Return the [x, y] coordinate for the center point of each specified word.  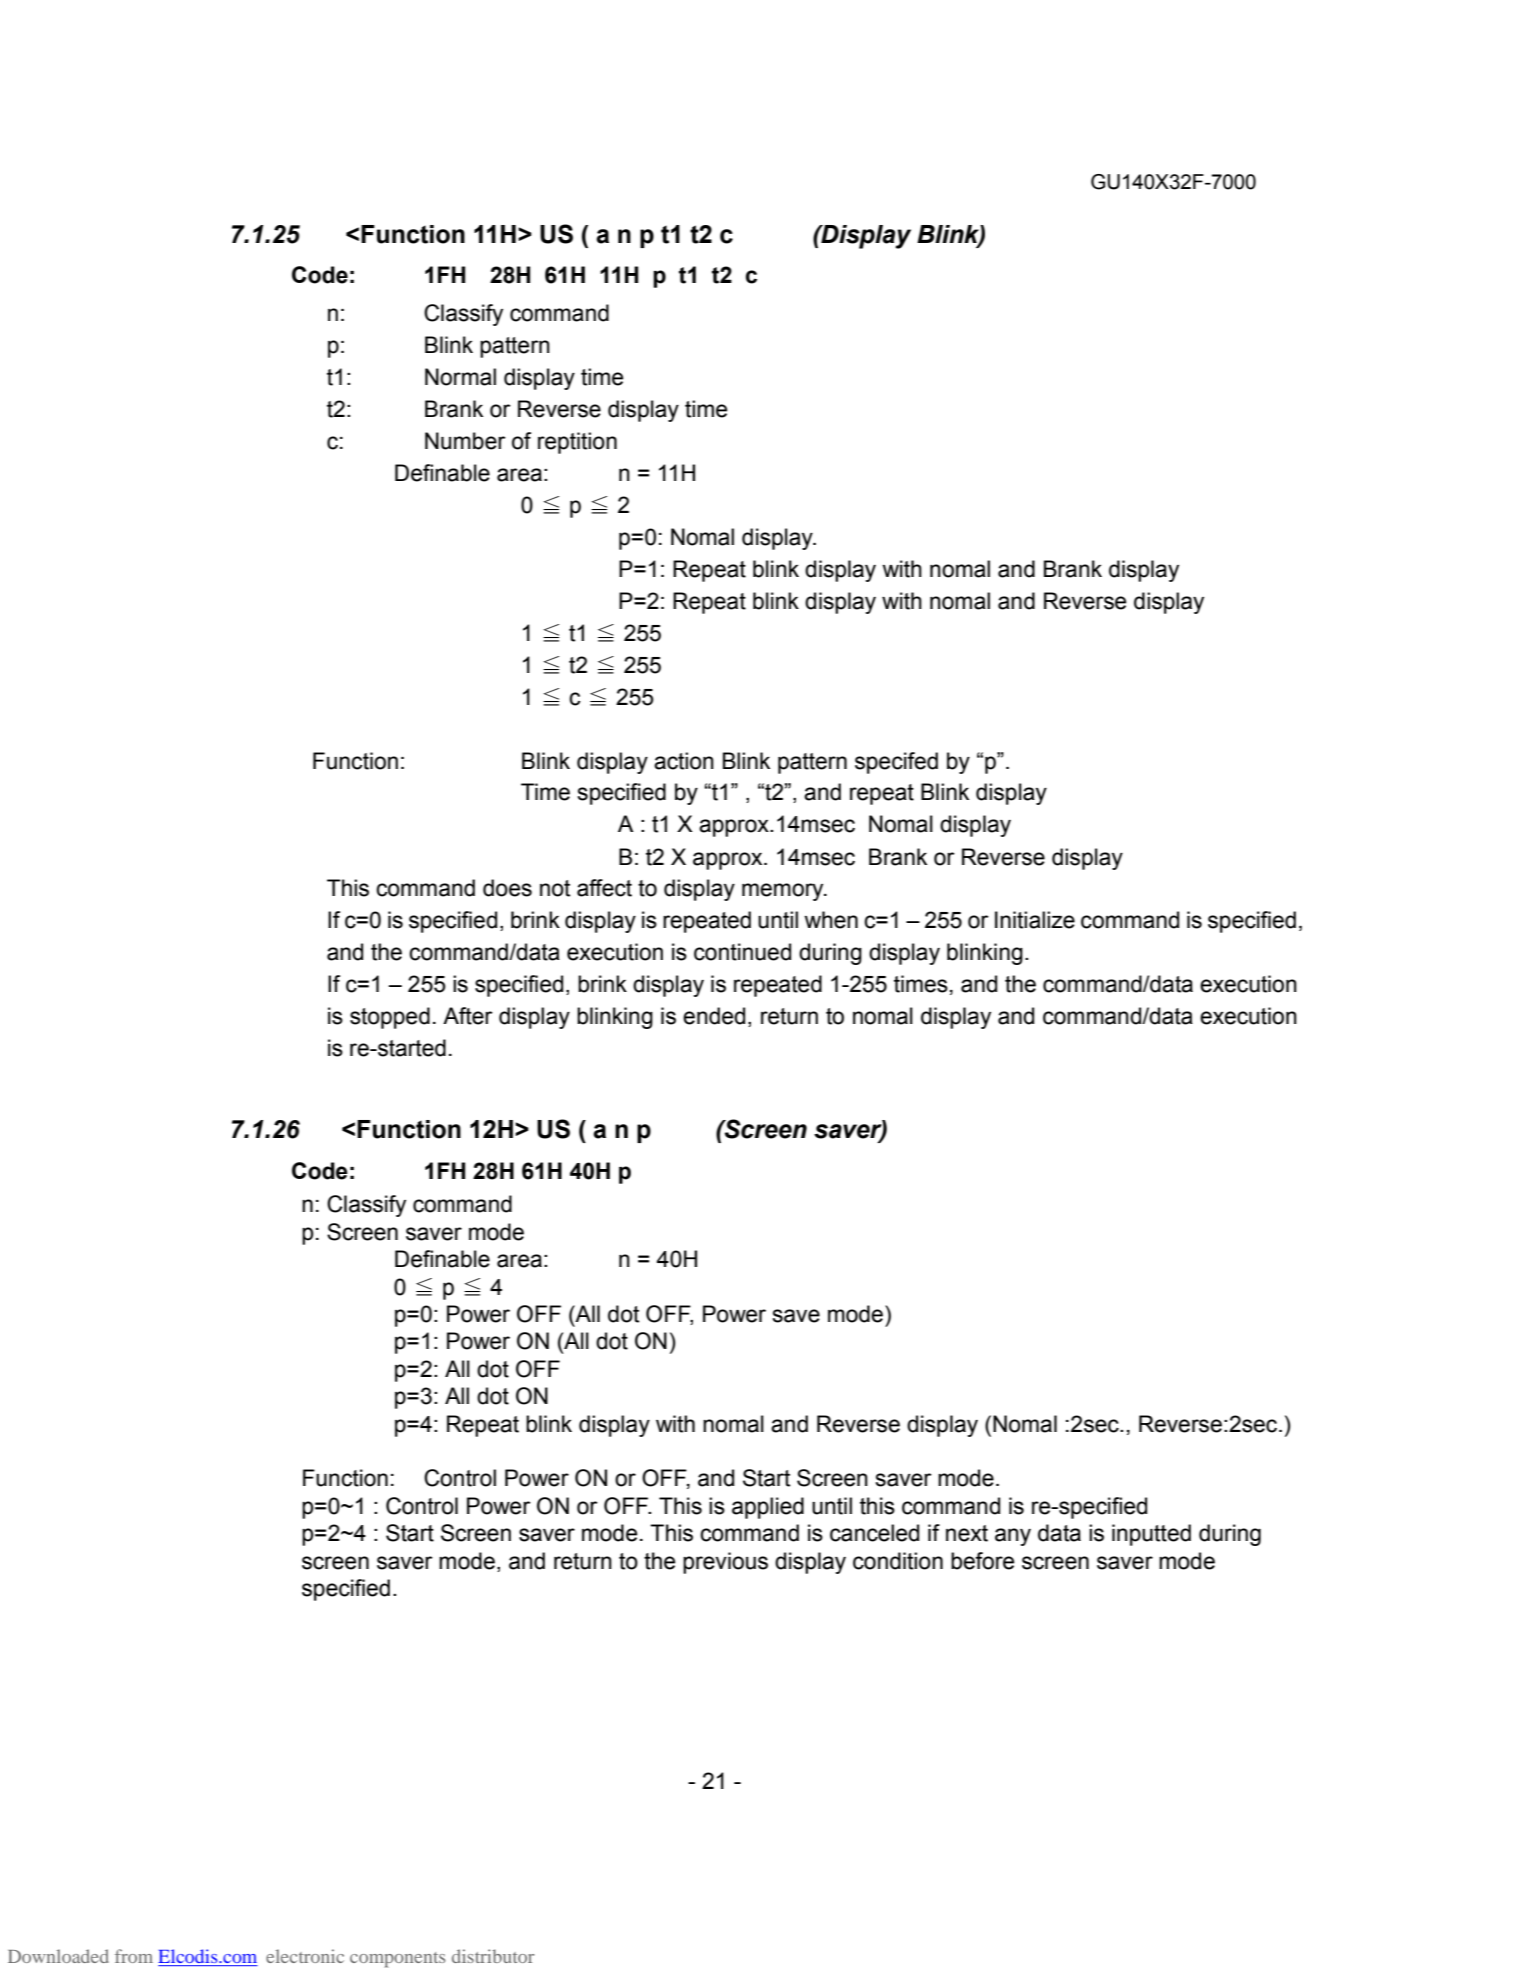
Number [465, 441]
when [831, 920]
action [684, 761]
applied [768, 1508]
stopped [390, 1018]
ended [714, 1016]
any [1013, 1537]
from [134, 1956]
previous [725, 1563]
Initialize [1035, 920]
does [507, 888]
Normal [460, 377]
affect [604, 888]
